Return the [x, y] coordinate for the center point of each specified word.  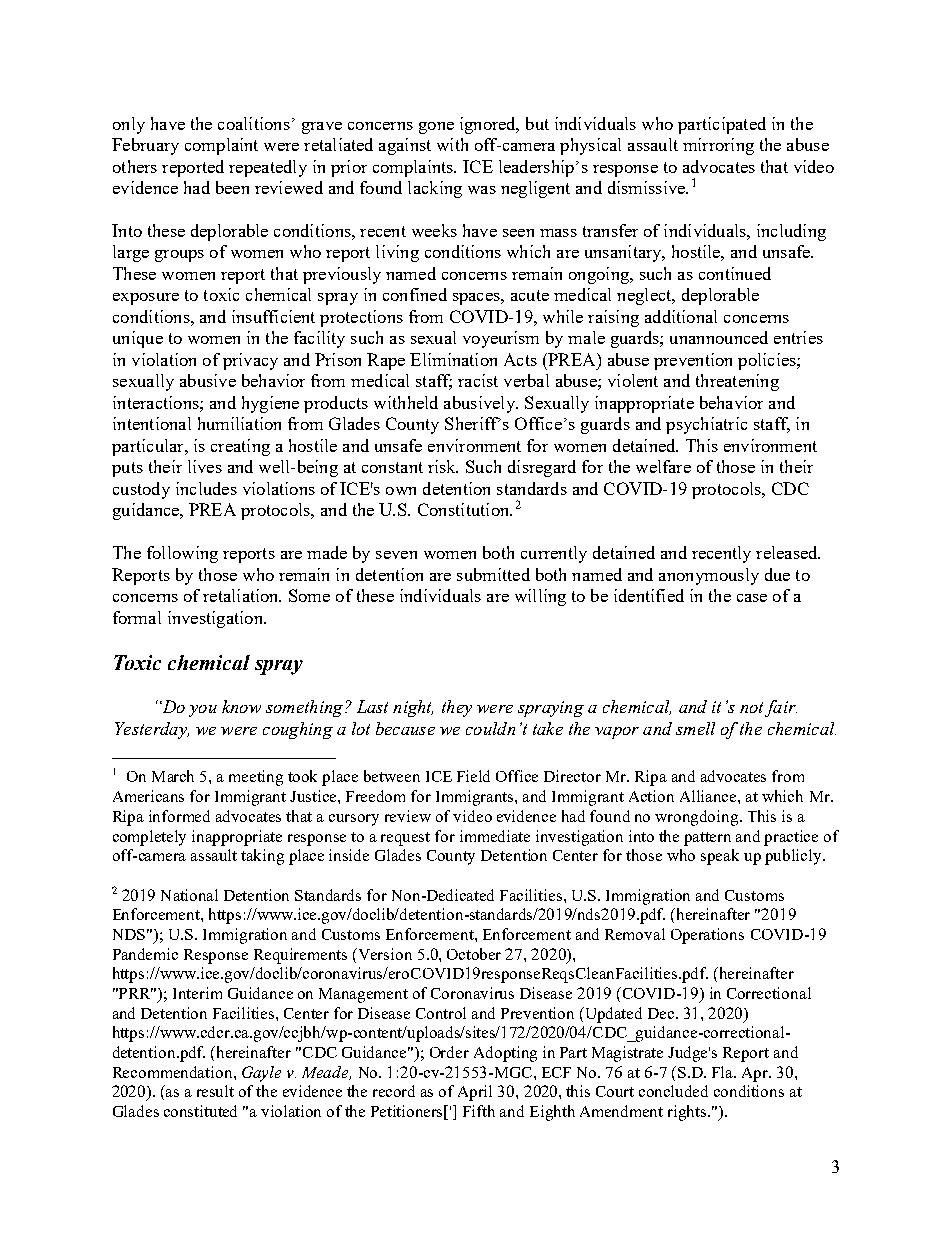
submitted [493, 574]
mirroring [718, 146]
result [215, 1091]
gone [436, 128]
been [232, 187]
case [752, 598]
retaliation [242, 595]
